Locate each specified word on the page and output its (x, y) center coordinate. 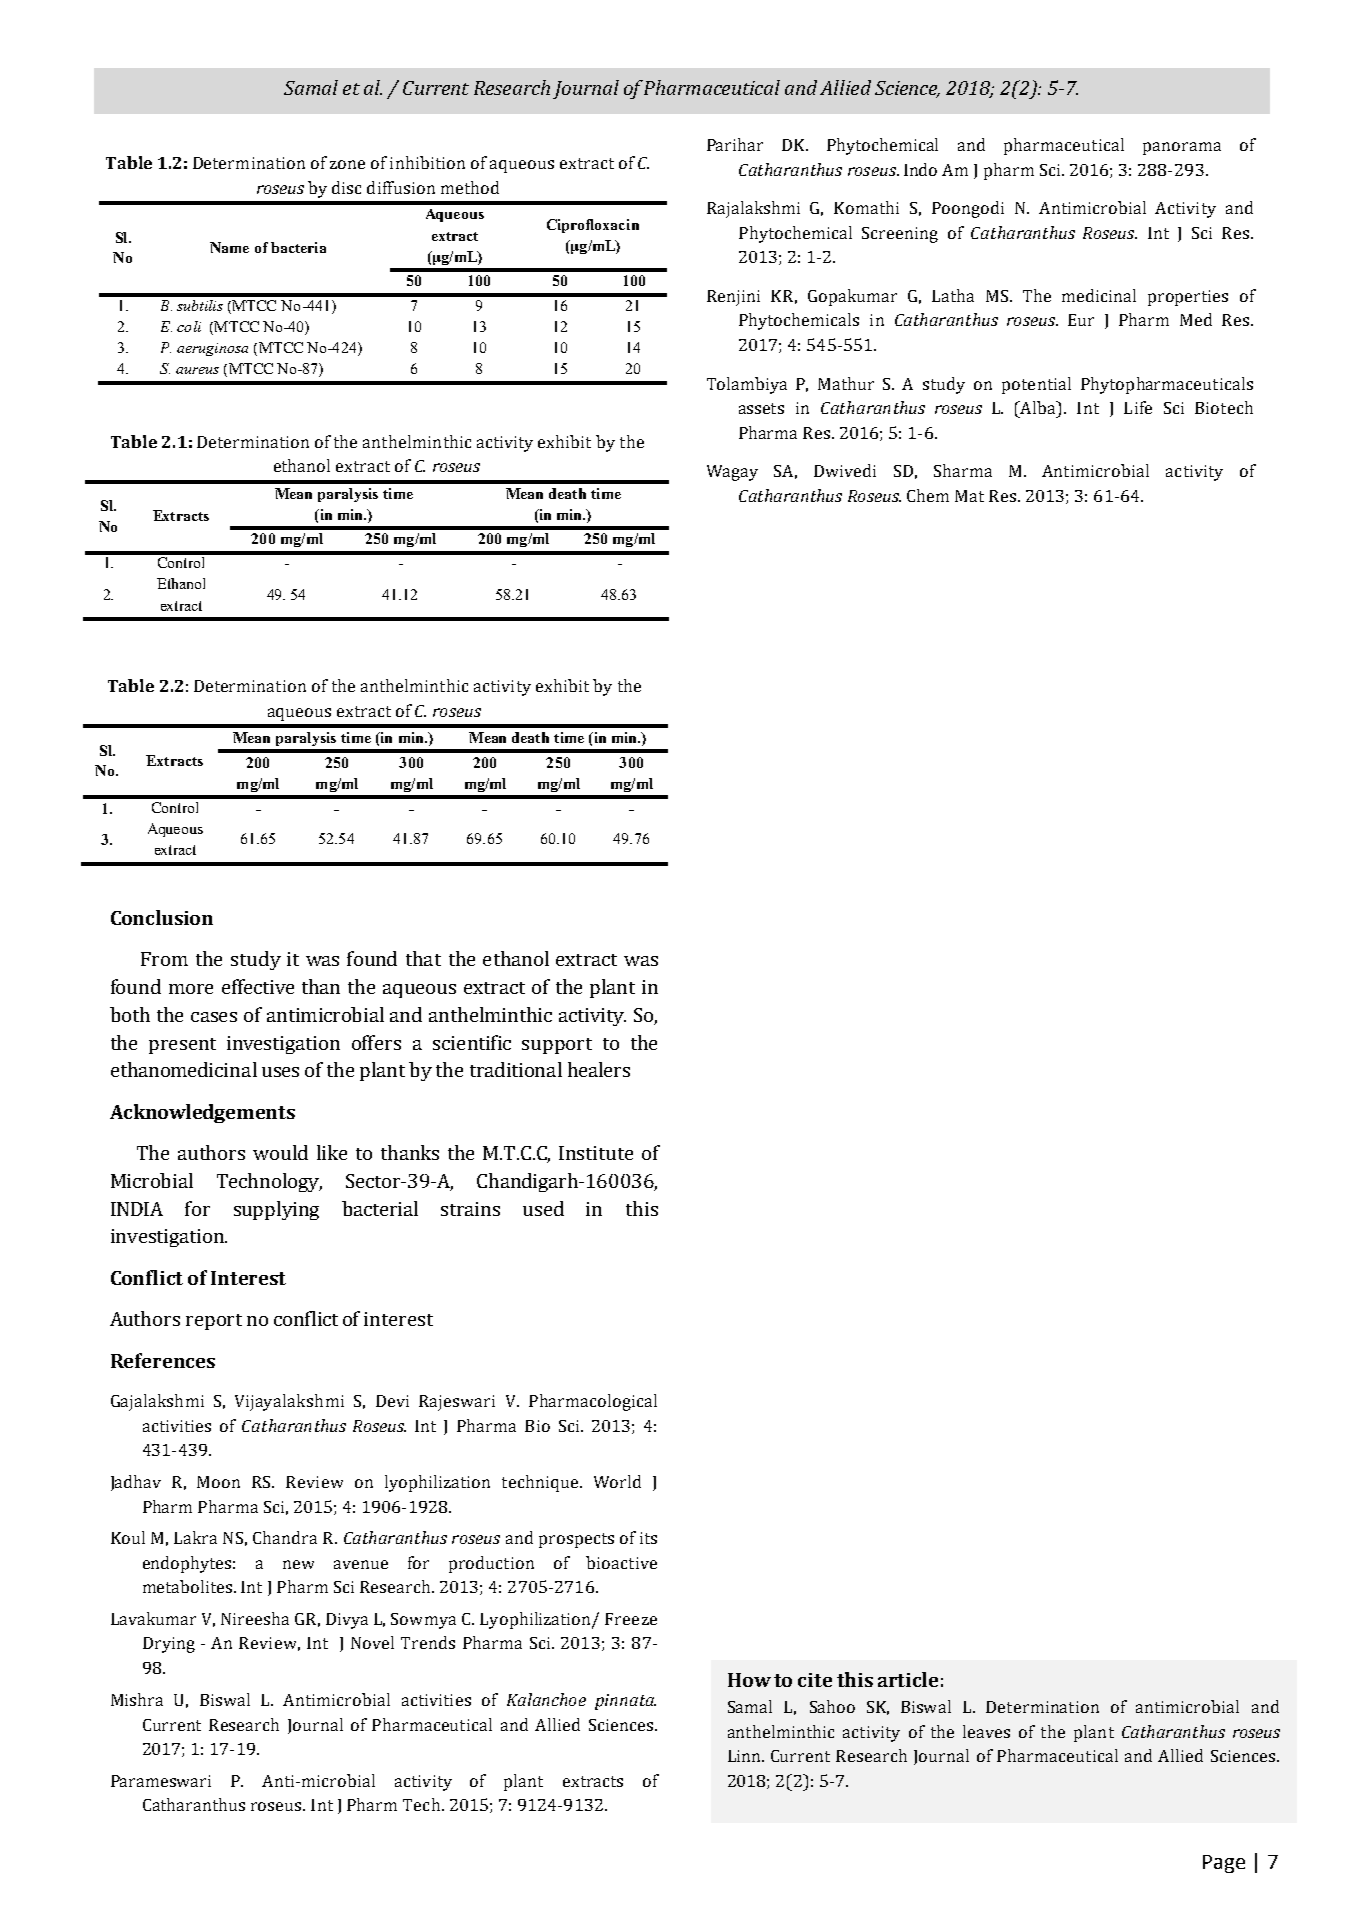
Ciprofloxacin (593, 226)
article (908, 1679)
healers (599, 1069)
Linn (745, 1756)
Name (229, 247)
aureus (197, 370)
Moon (218, 1482)
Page (1224, 1864)
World (617, 1481)
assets (761, 408)
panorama (1182, 148)
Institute (596, 1153)
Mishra (137, 1699)
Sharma (963, 470)
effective (258, 986)
